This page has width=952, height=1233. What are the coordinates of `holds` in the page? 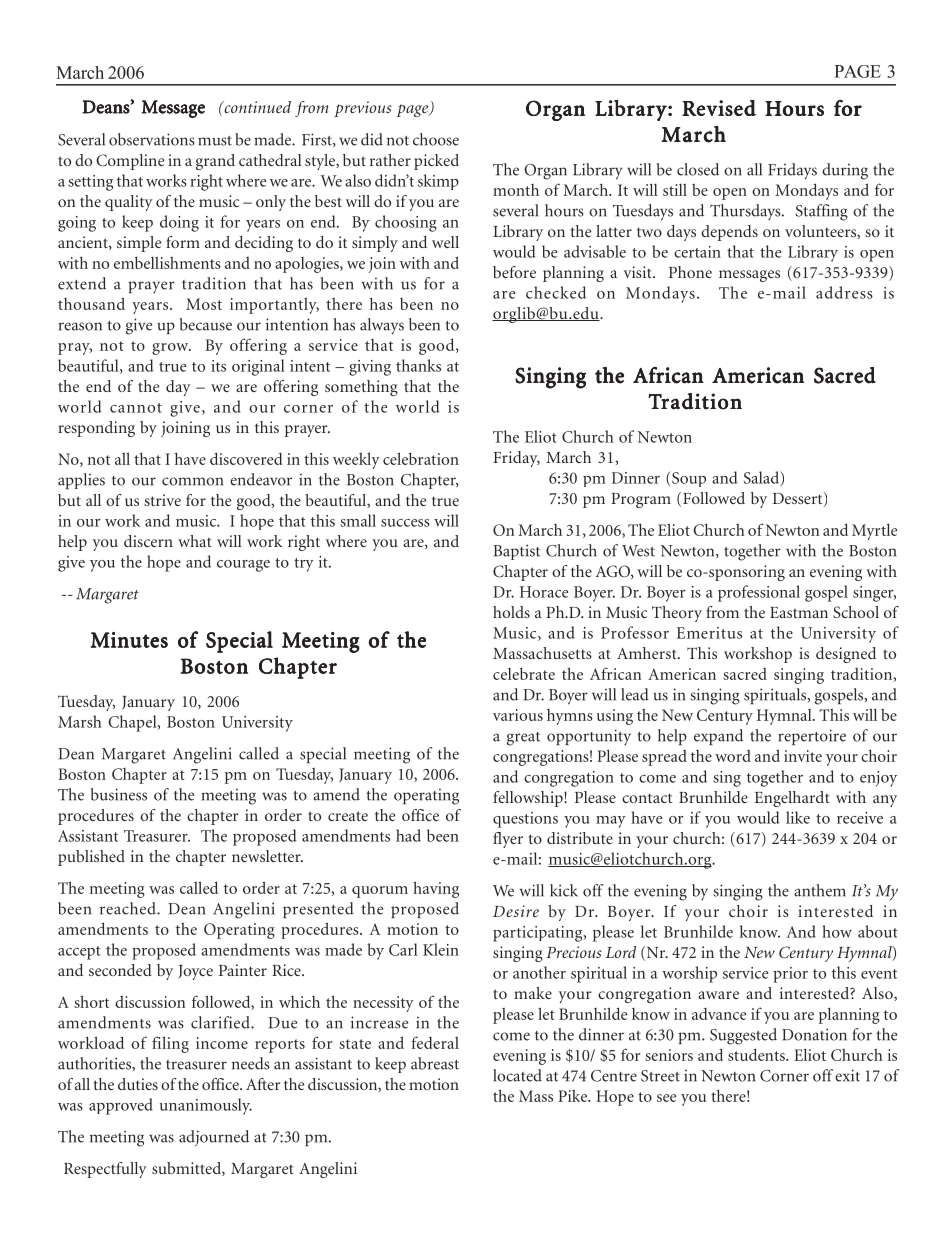 It's located at (511, 612).
